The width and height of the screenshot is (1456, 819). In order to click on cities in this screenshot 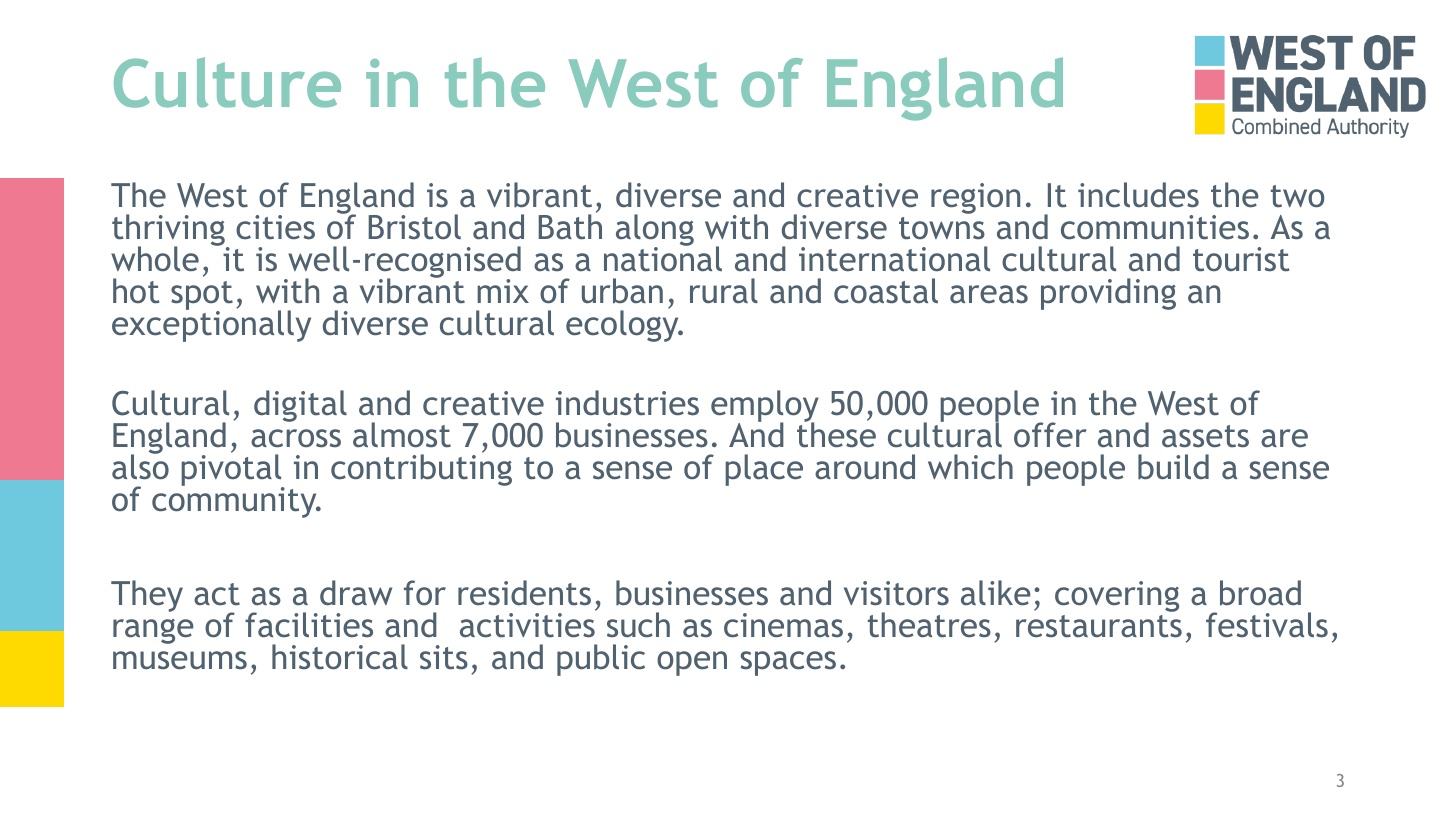, I will do `click(275, 227)`.
